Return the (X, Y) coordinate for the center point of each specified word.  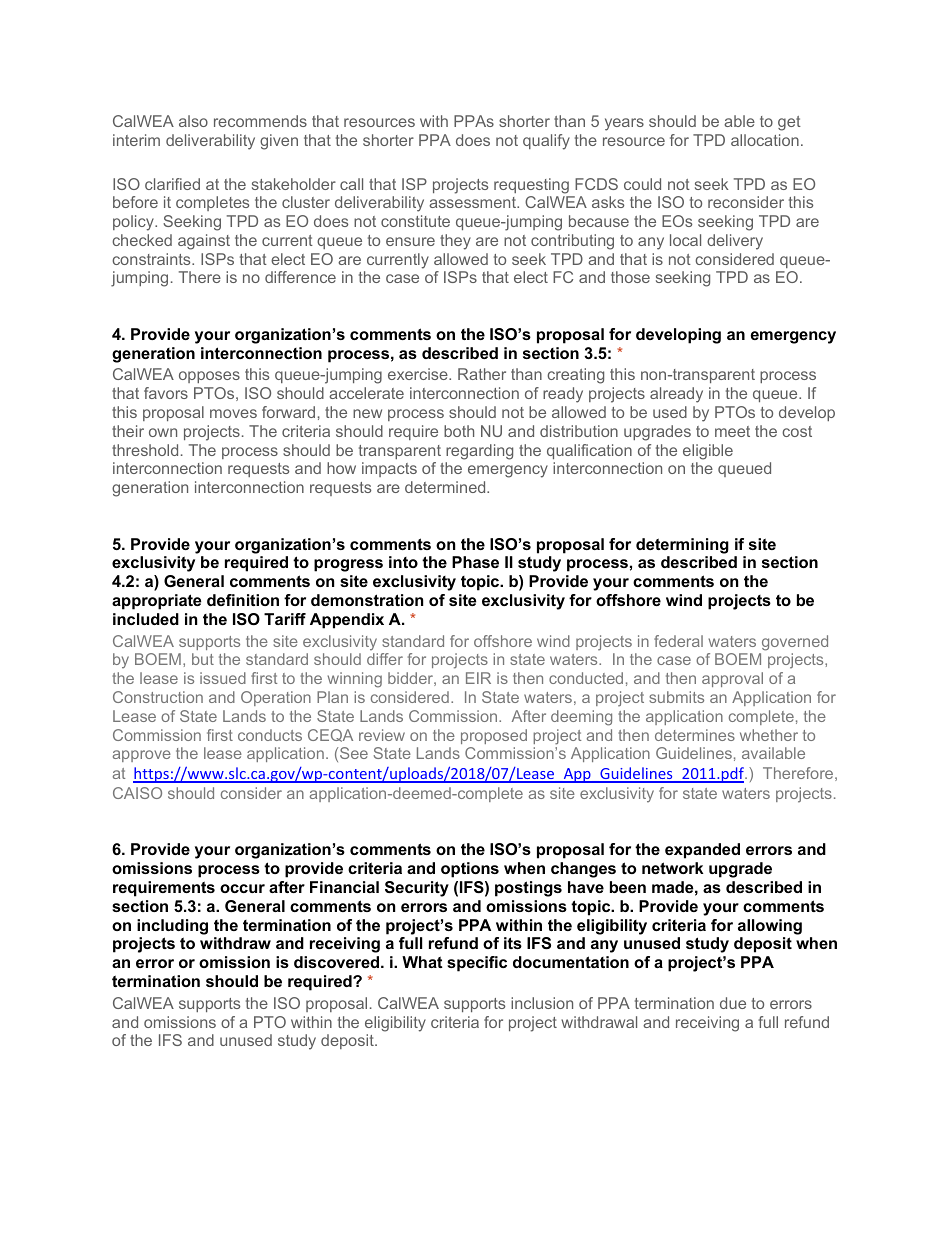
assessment (473, 202)
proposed (494, 736)
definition (243, 600)
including (172, 927)
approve (142, 756)
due (733, 1003)
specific (477, 964)
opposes (209, 377)
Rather (482, 374)
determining (682, 546)
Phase (475, 562)
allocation (765, 140)
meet (732, 431)
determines (695, 735)
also (193, 121)
